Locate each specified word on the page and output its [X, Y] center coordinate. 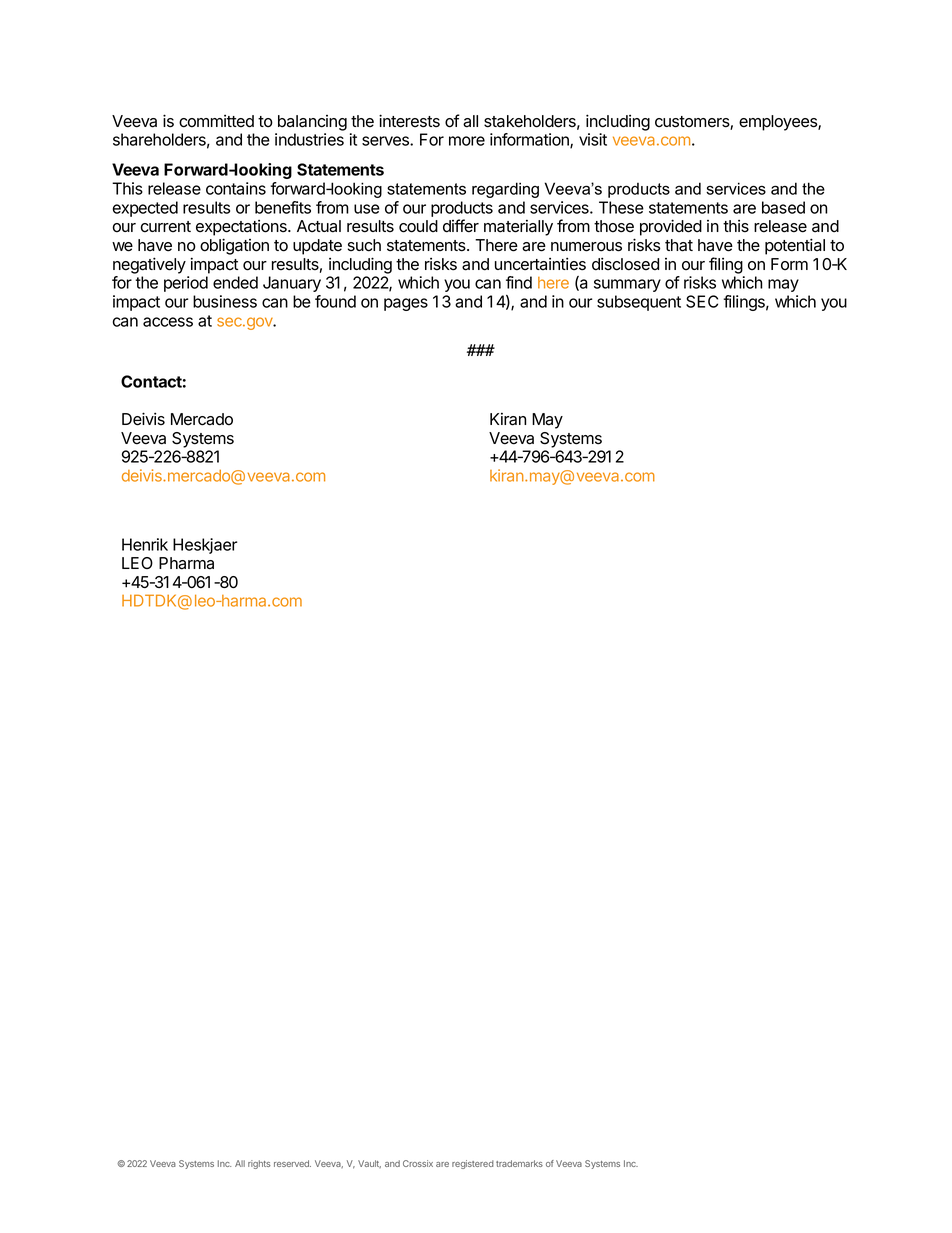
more [467, 141]
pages [406, 304]
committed [216, 121]
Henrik [145, 544]
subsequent [639, 303]
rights [259, 1164]
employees [779, 123]
